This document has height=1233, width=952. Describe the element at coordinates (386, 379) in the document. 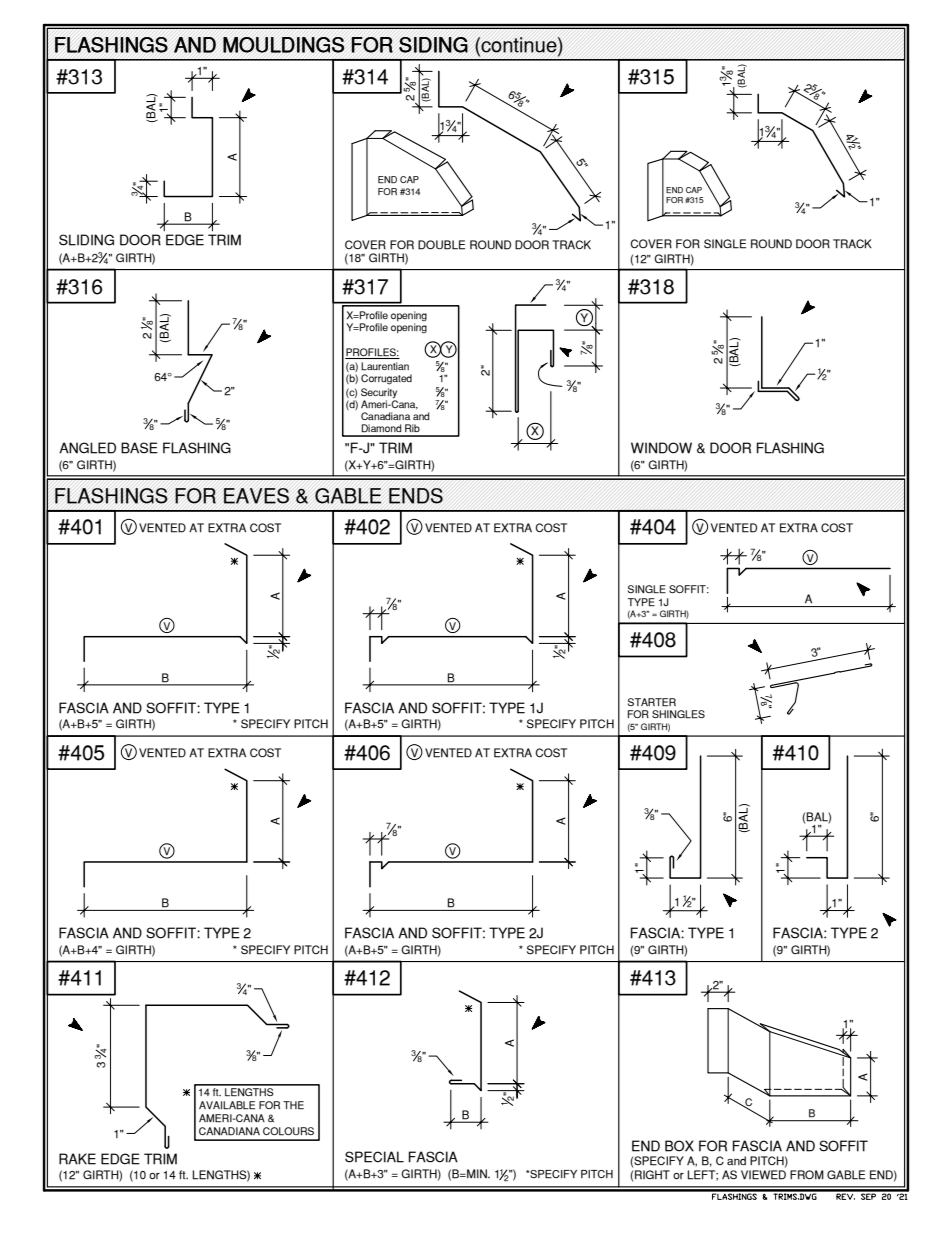

I see `Corrugated` at that location.
